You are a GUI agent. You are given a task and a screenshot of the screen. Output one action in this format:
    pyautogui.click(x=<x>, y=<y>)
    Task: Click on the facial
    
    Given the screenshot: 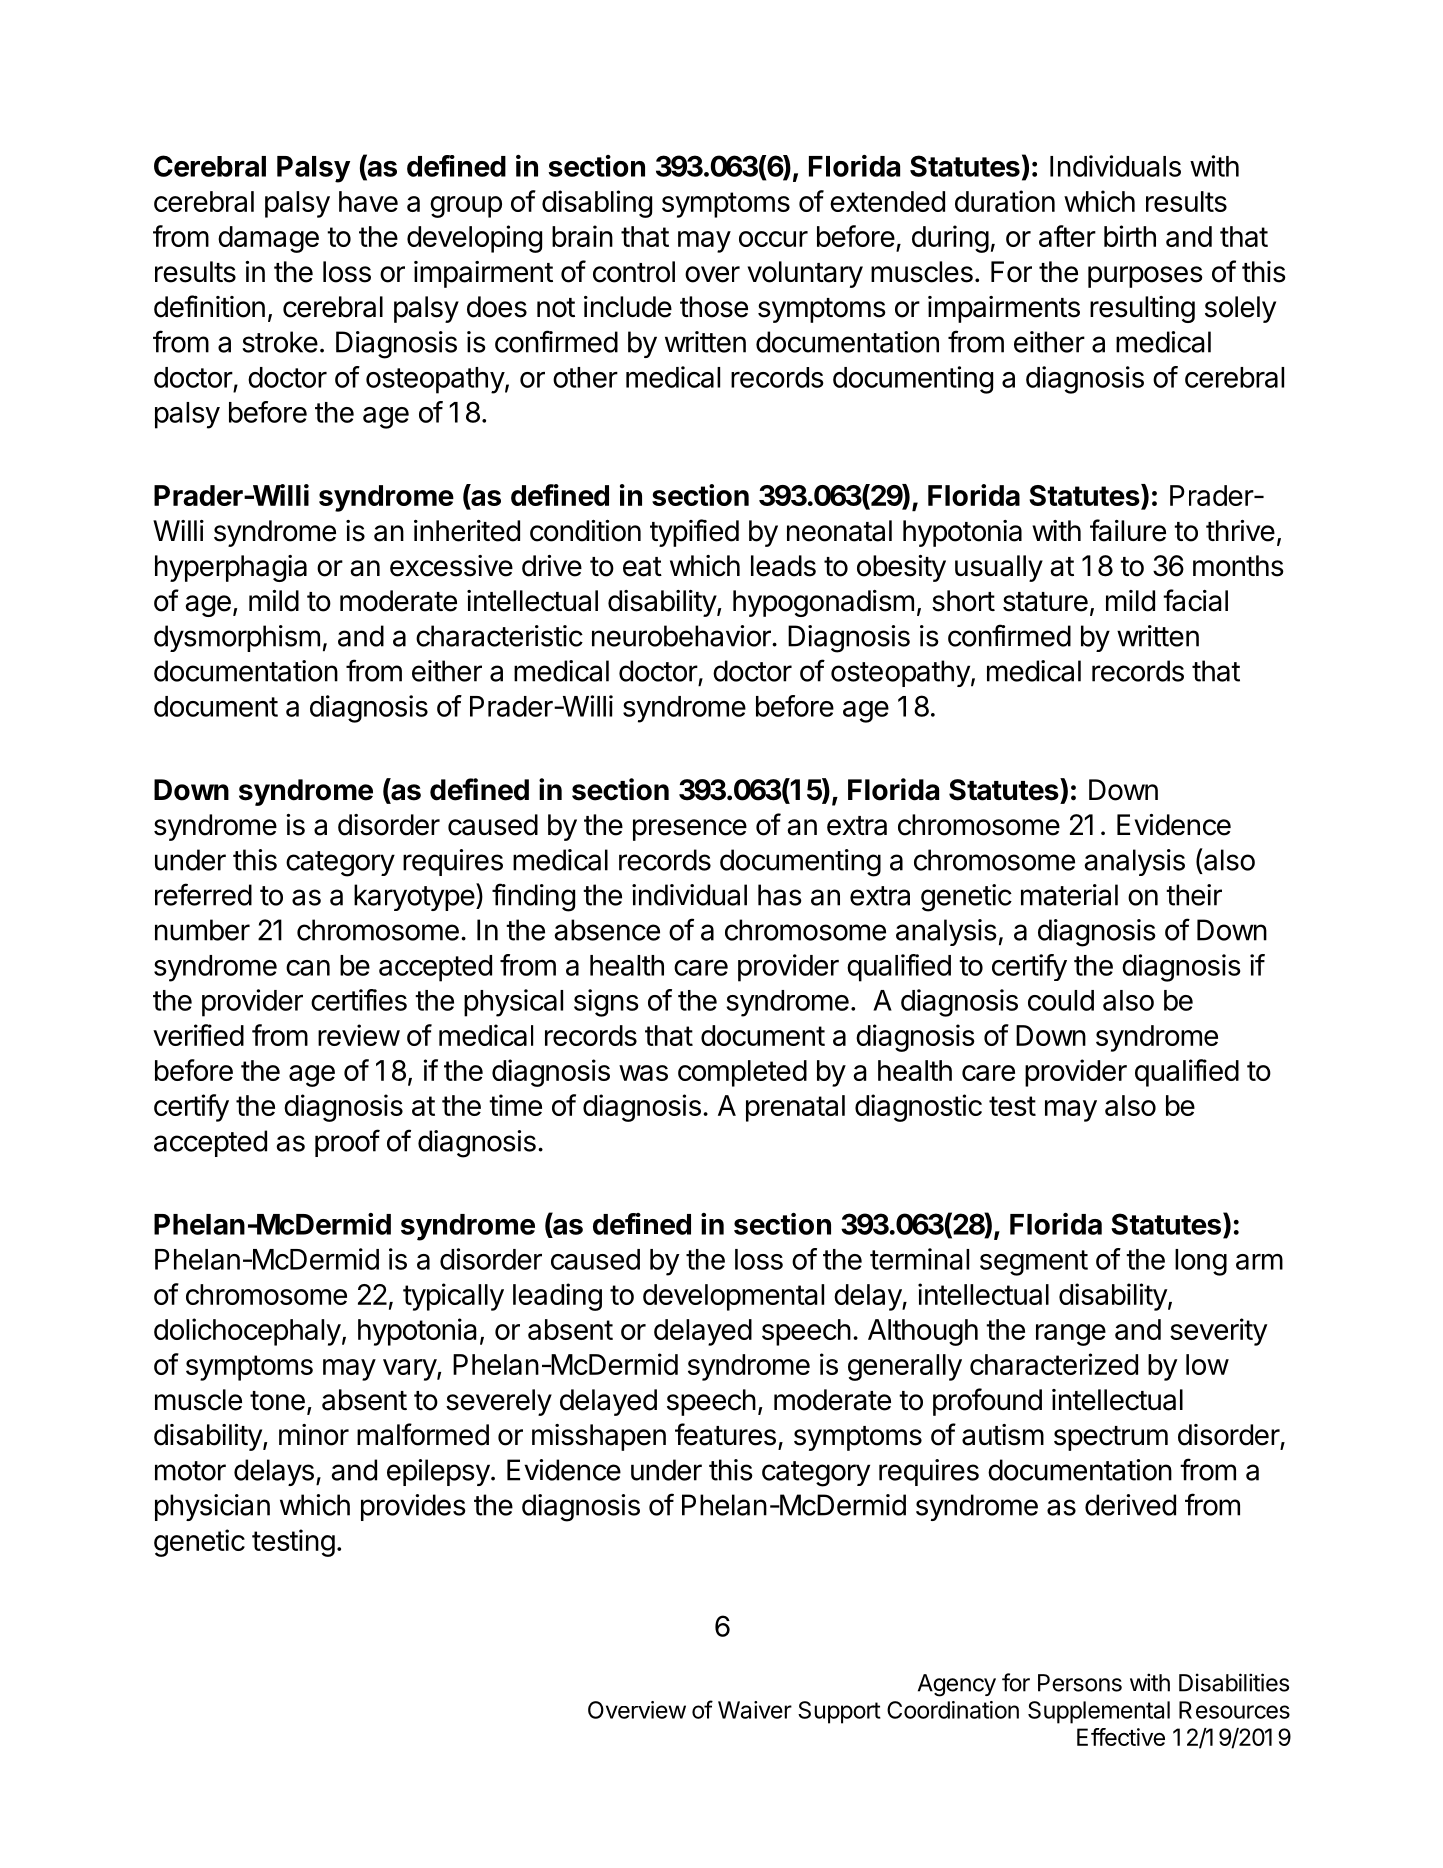 What is the action you would take?
    pyautogui.click(x=1195, y=600)
